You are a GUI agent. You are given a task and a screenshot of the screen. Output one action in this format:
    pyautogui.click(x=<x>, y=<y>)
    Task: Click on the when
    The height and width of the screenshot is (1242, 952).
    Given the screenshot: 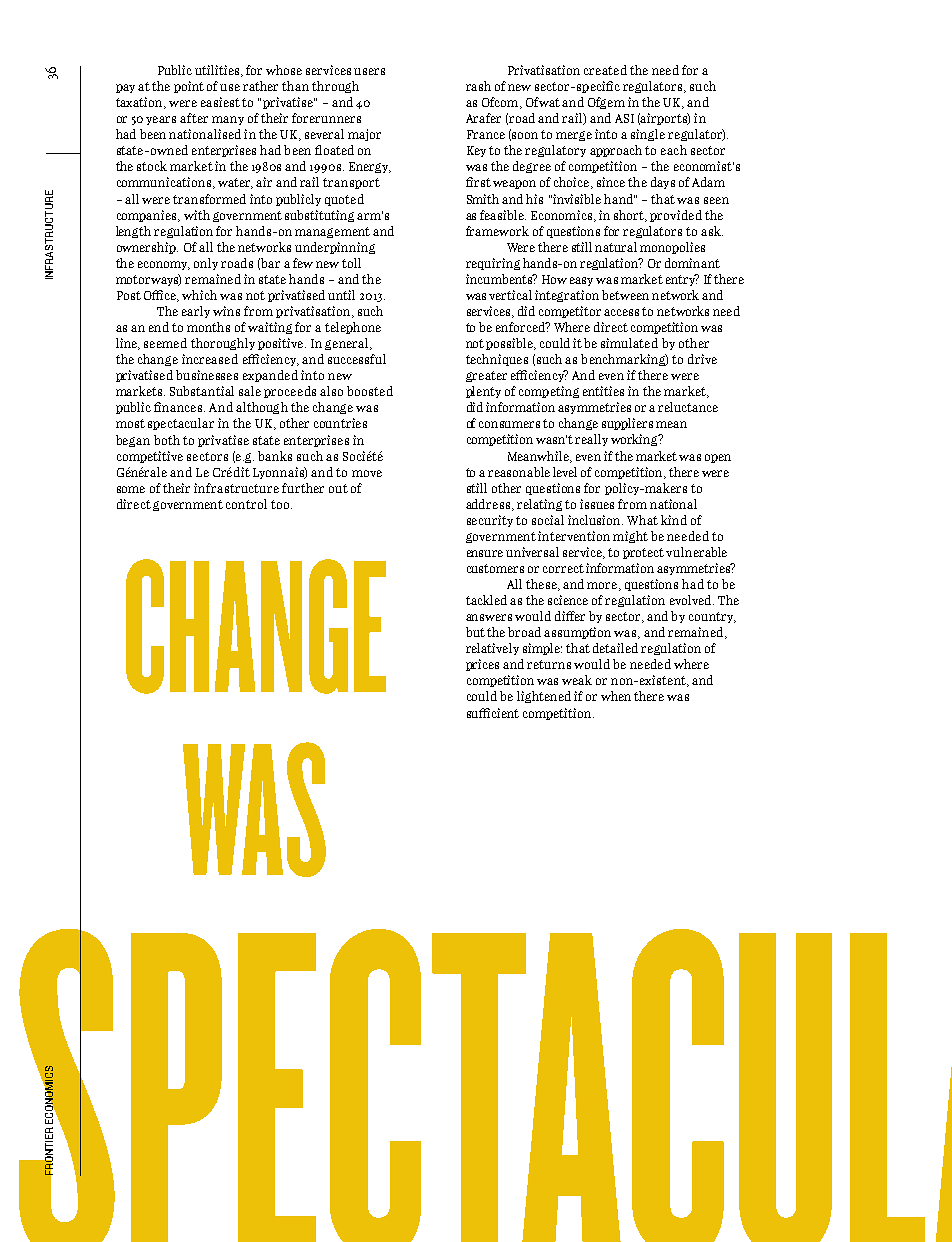 What is the action you would take?
    pyautogui.click(x=616, y=696)
